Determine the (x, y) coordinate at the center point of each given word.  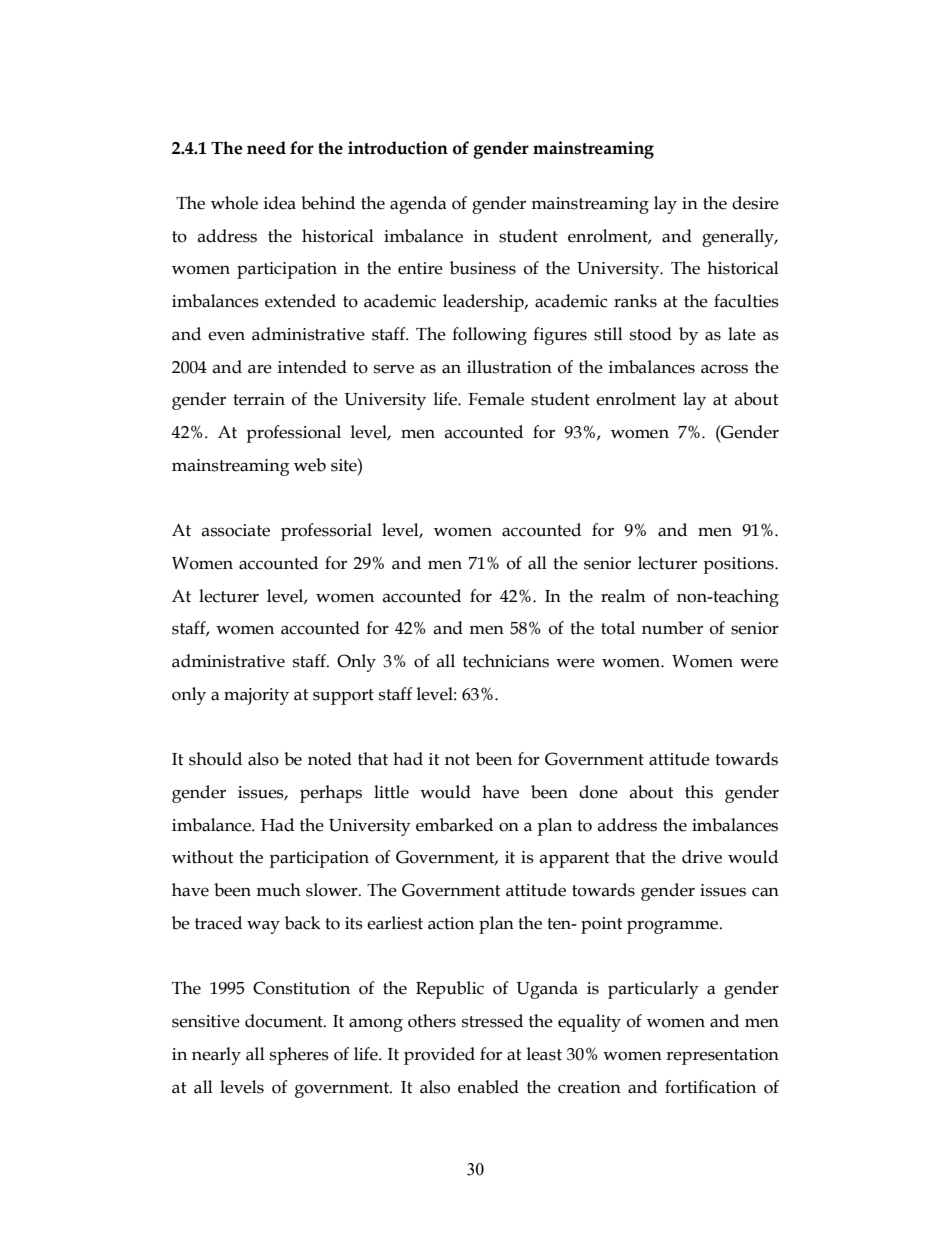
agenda (418, 205)
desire (755, 203)
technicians (506, 661)
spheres (299, 1056)
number (672, 628)
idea (280, 203)
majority (256, 696)
